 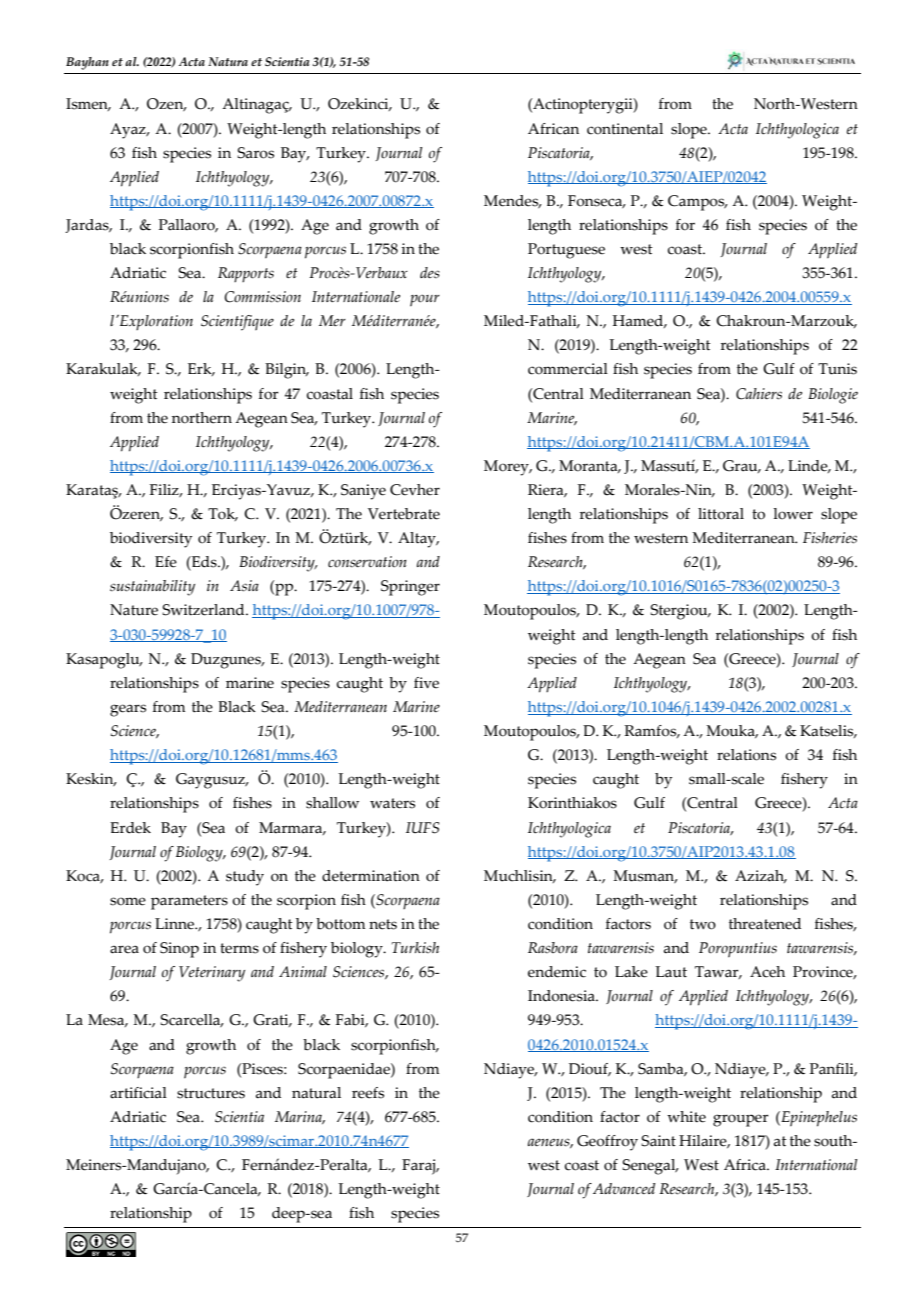 I want to click on reefs, so click(x=368, y=1093).
